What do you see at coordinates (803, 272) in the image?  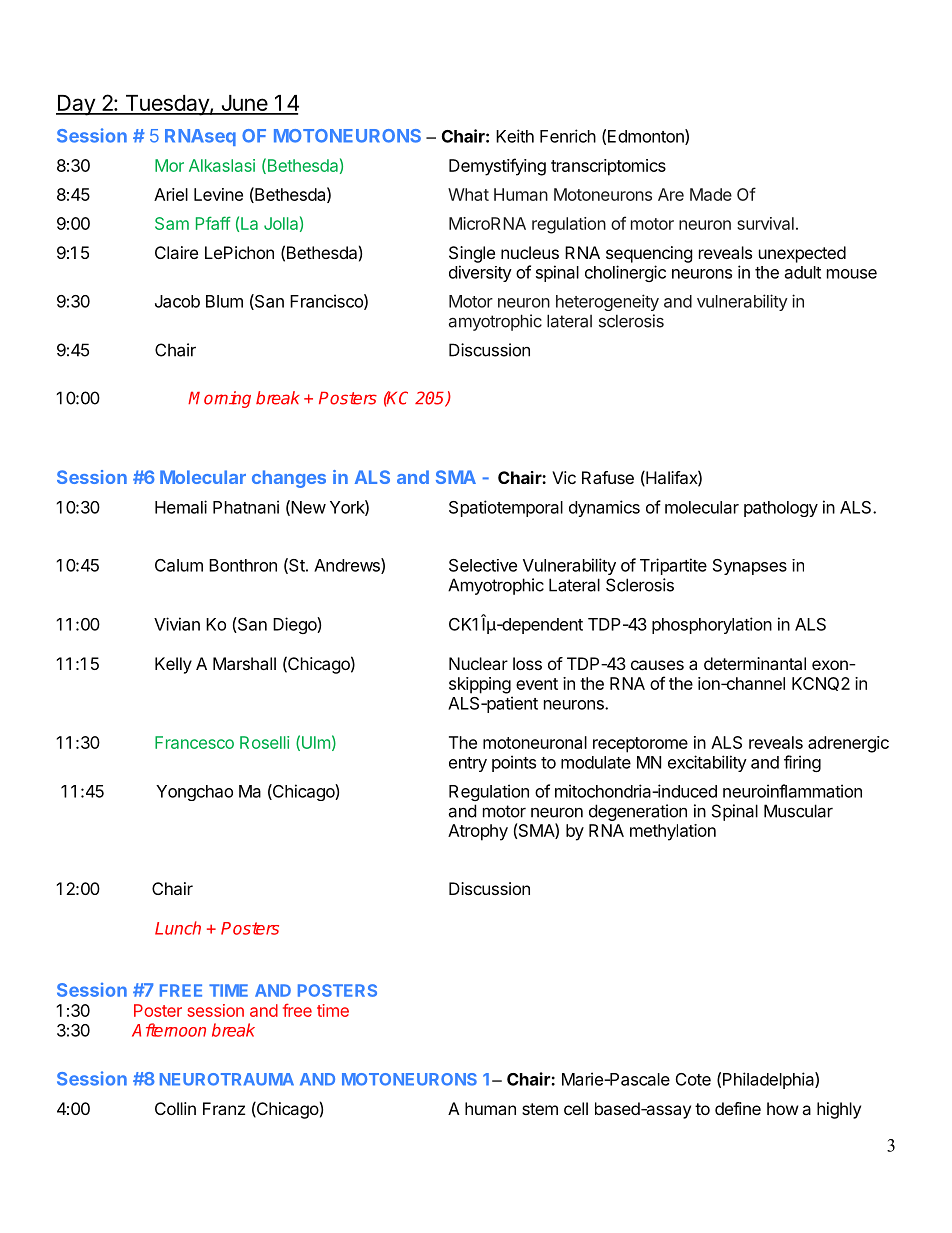 I see `adult` at bounding box center [803, 272].
